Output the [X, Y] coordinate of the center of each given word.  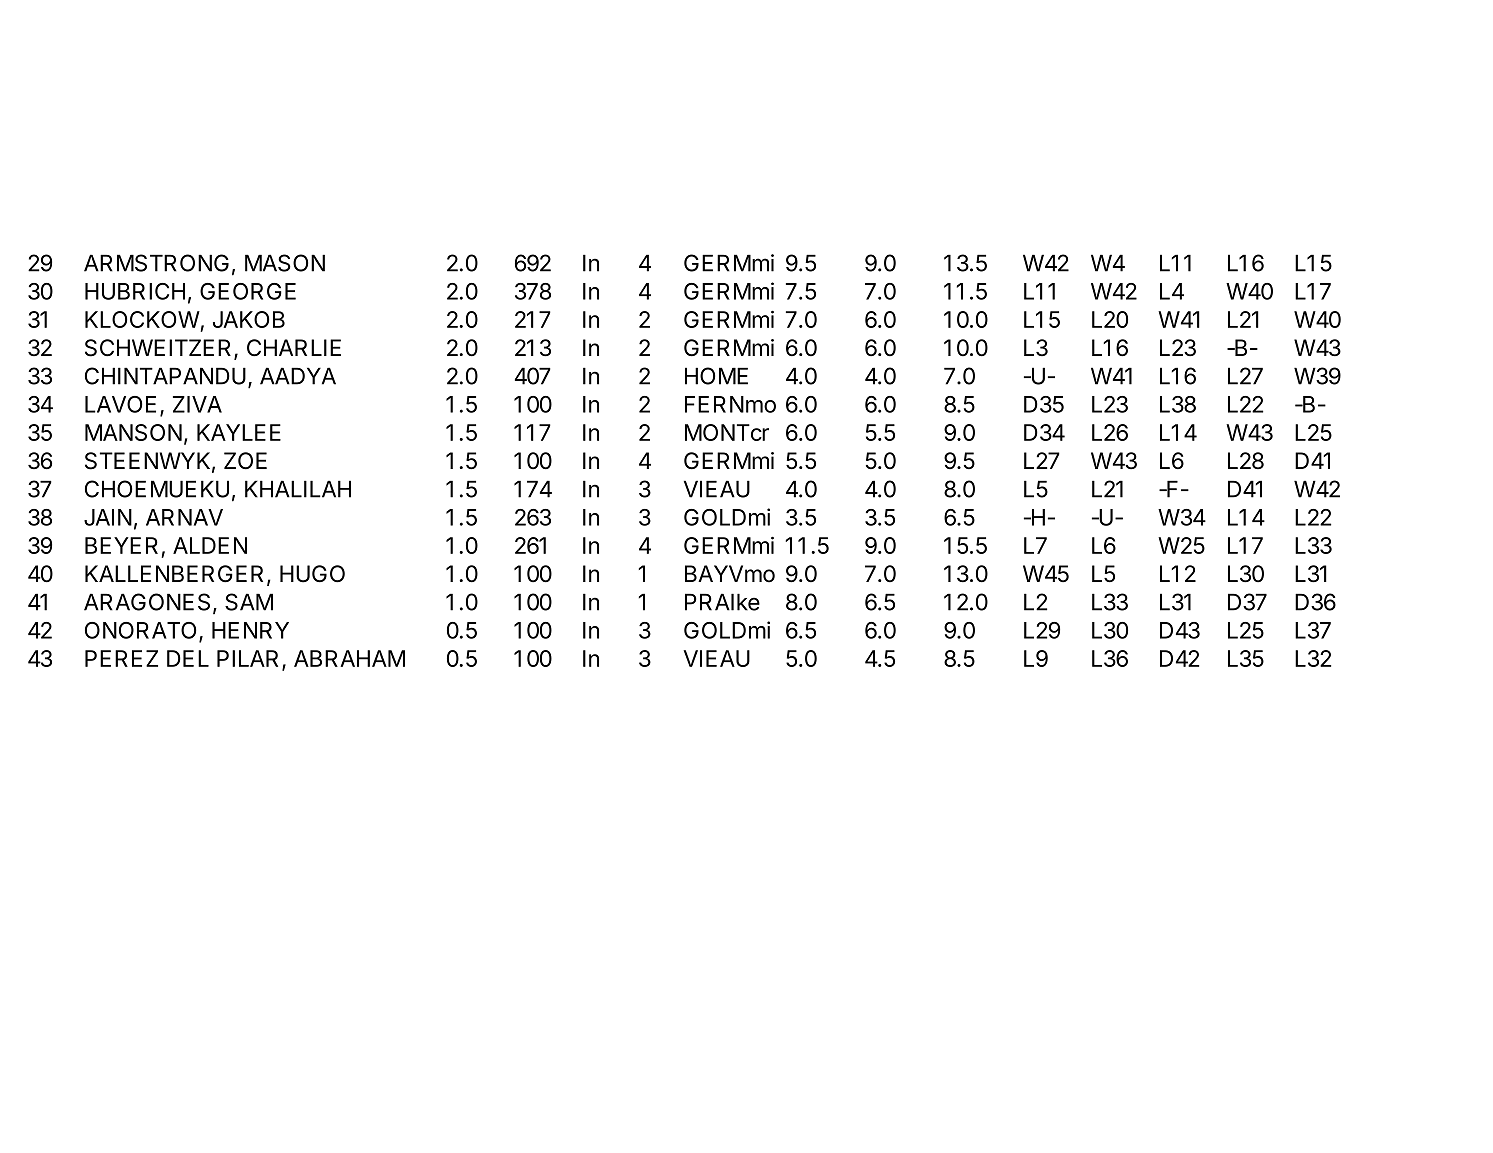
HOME [716, 376]
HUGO [312, 574]
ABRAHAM [349, 658]
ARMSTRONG [156, 263]
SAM [249, 602]
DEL [188, 658]
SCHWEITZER [160, 349]
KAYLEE [239, 432]
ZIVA [197, 404]
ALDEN [210, 545]
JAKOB [249, 319]
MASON [285, 263]
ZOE [245, 461]
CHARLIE [294, 348]
